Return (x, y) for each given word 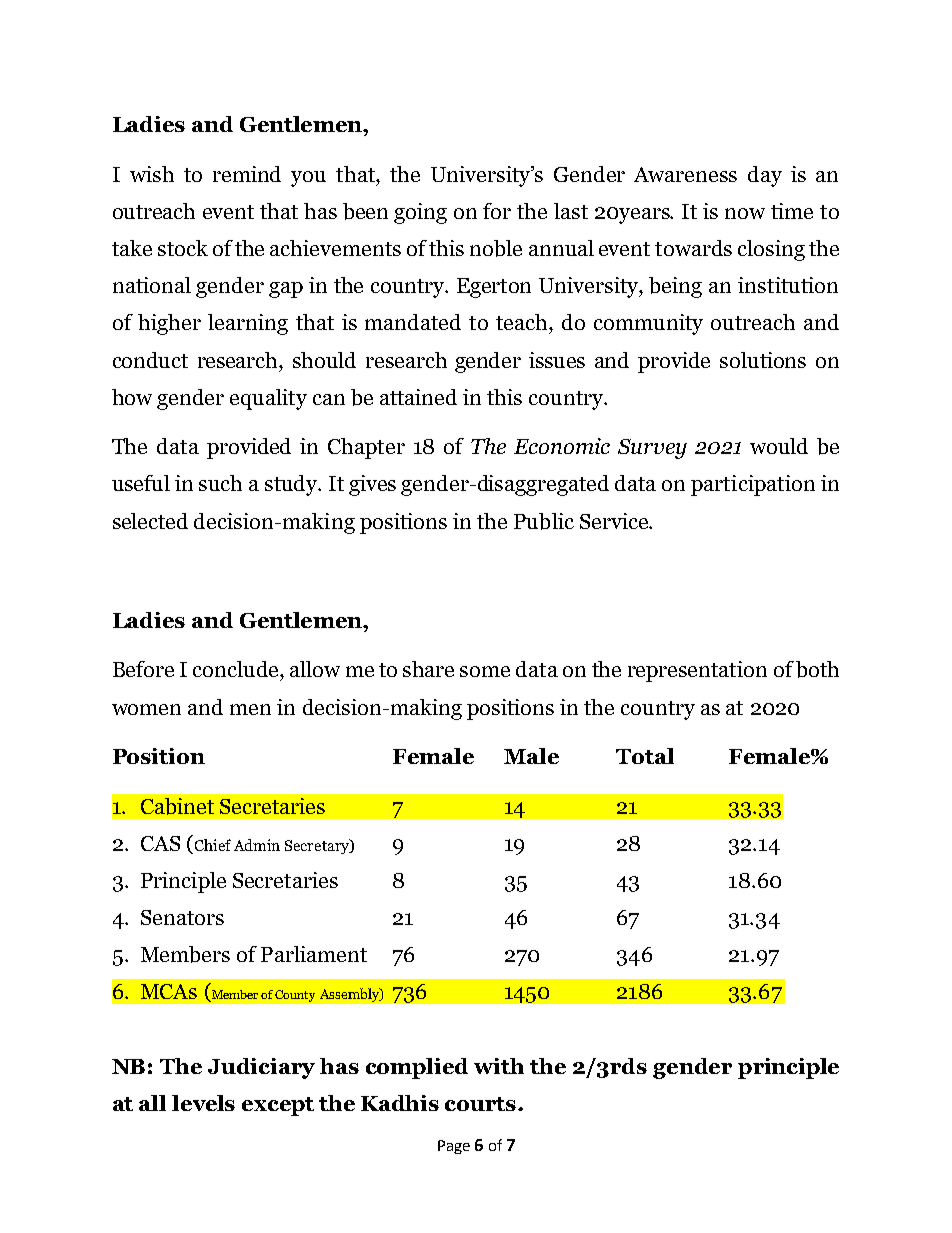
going (420, 213)
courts (480, 1104)
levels (203, 1103)
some (485, 671)
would (779, 446)
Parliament (314, 954)
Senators (182, 917)
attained (418, 397)
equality (268, 399)
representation (697, 671)
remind (247, 174)
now (745, 213)
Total (645, 756)
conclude (237, 669)
